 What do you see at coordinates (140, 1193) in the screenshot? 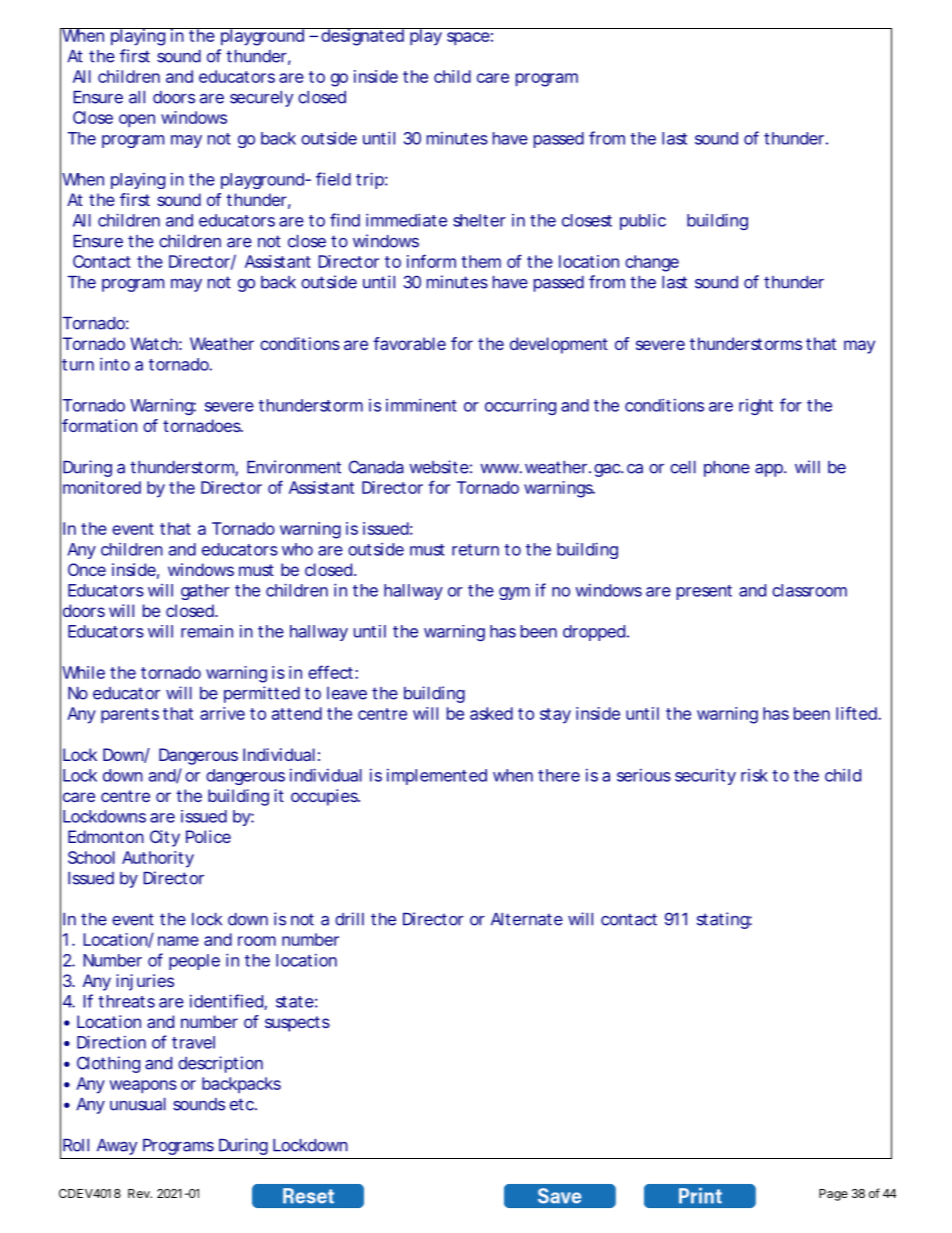
I see `Rev` at bounding box center [140, 1193].
